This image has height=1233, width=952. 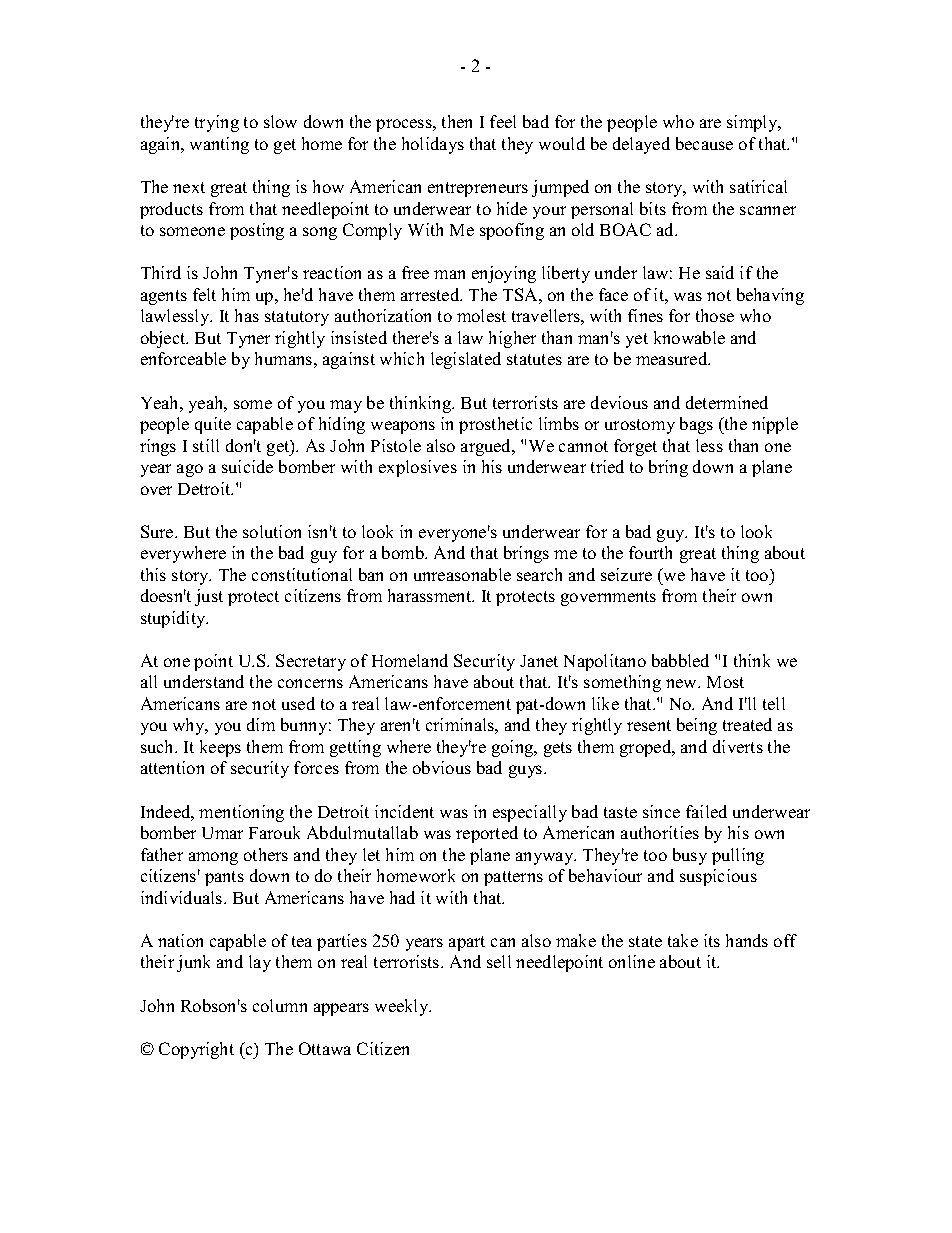 I want to click on knowable, so click(x=689, y=337).
